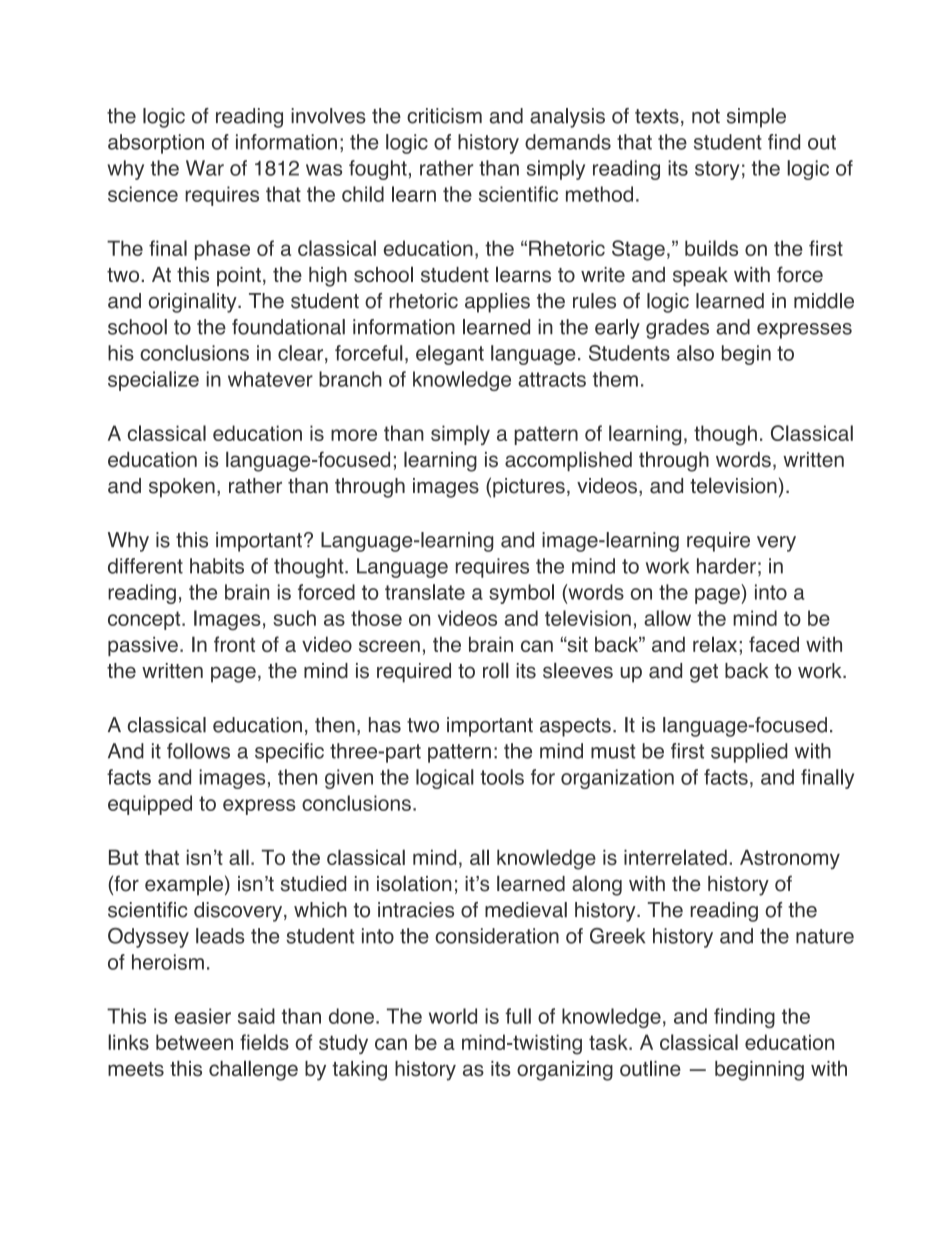  Describe the element at coordinates (194, 1042) in the screenshot. I see `between` at that location.
